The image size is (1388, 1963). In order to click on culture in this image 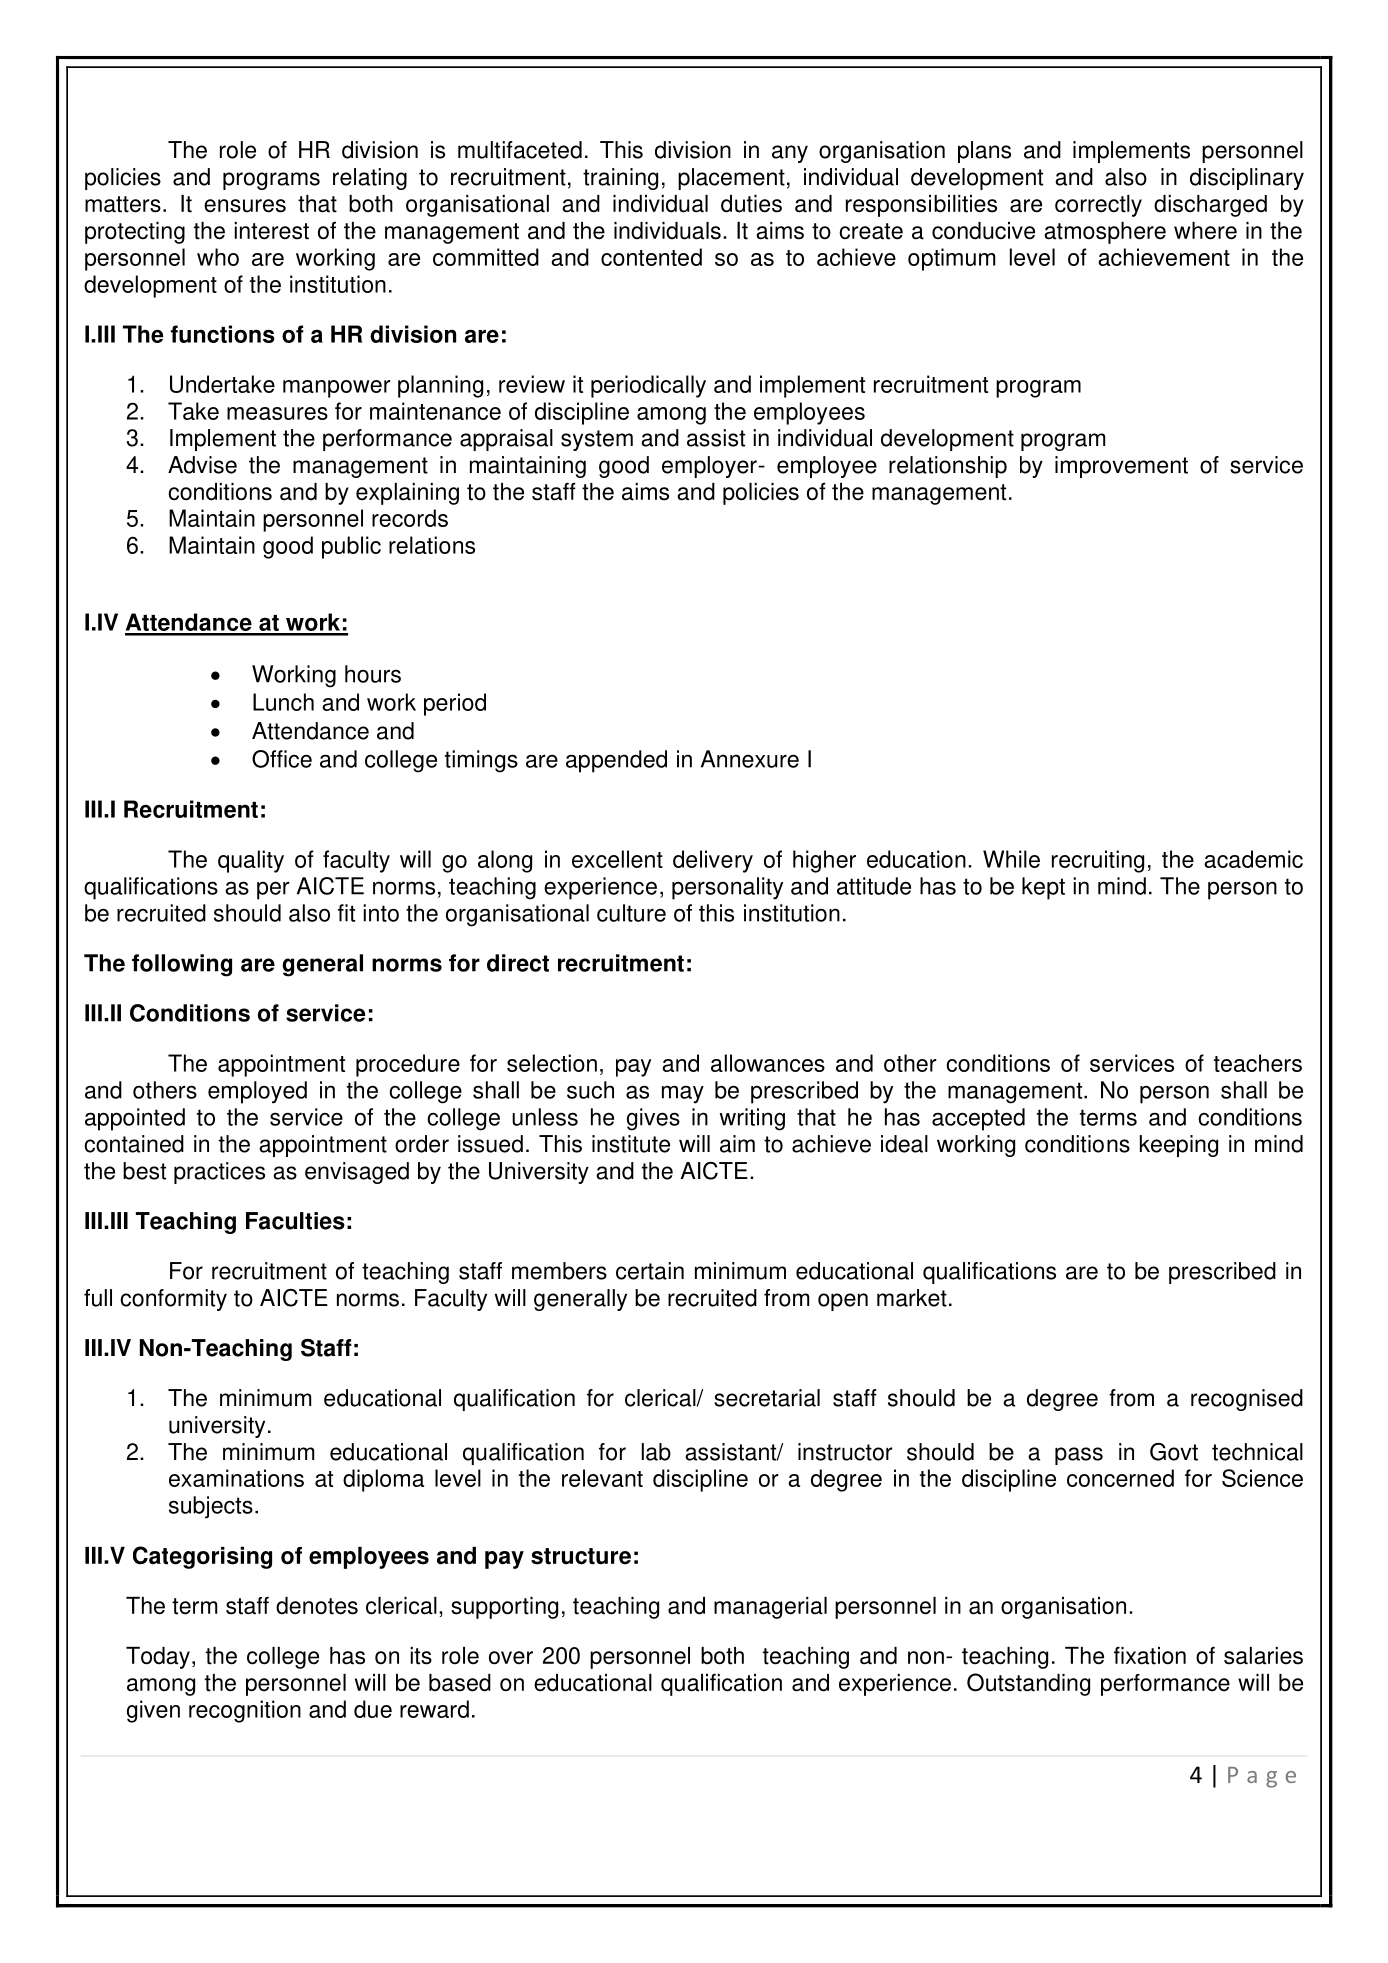, I will do `click(631, 913)`.
